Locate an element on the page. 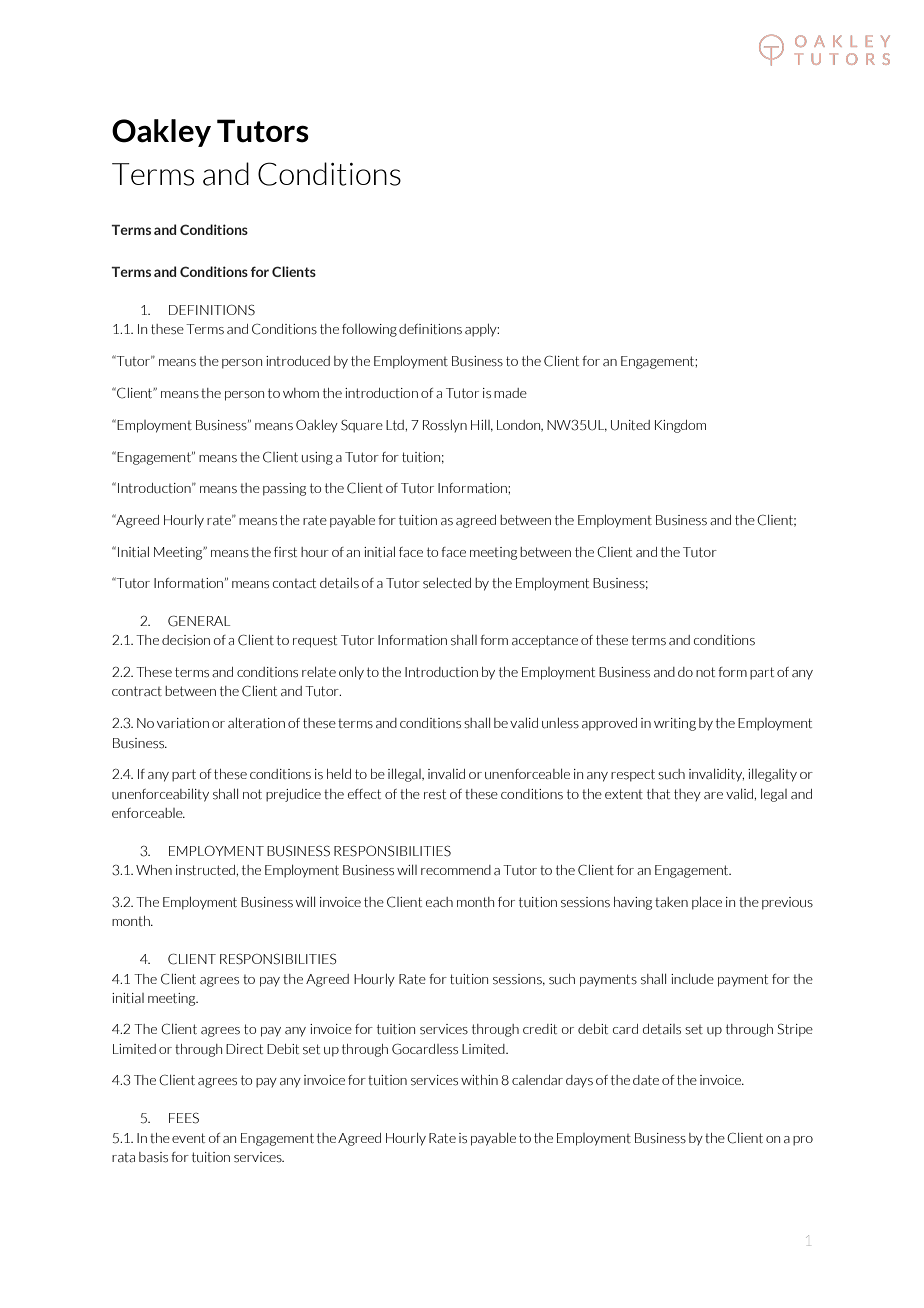 Image resolution: width=924 pixels, height=1308 pixels. event is located at coordinates (188, 1138).
